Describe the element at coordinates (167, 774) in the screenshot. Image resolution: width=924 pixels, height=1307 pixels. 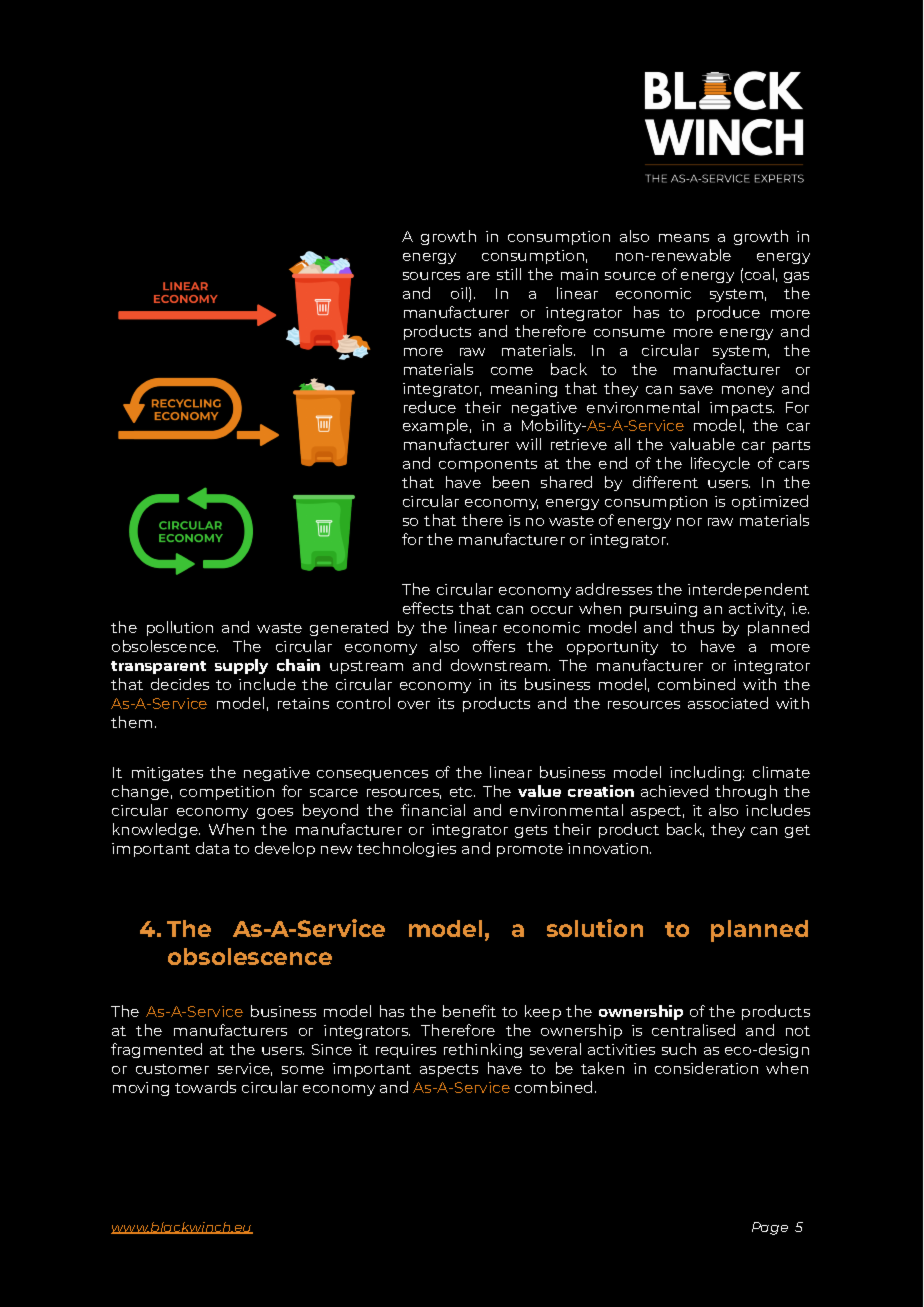
I see `mitigates` at that location.
